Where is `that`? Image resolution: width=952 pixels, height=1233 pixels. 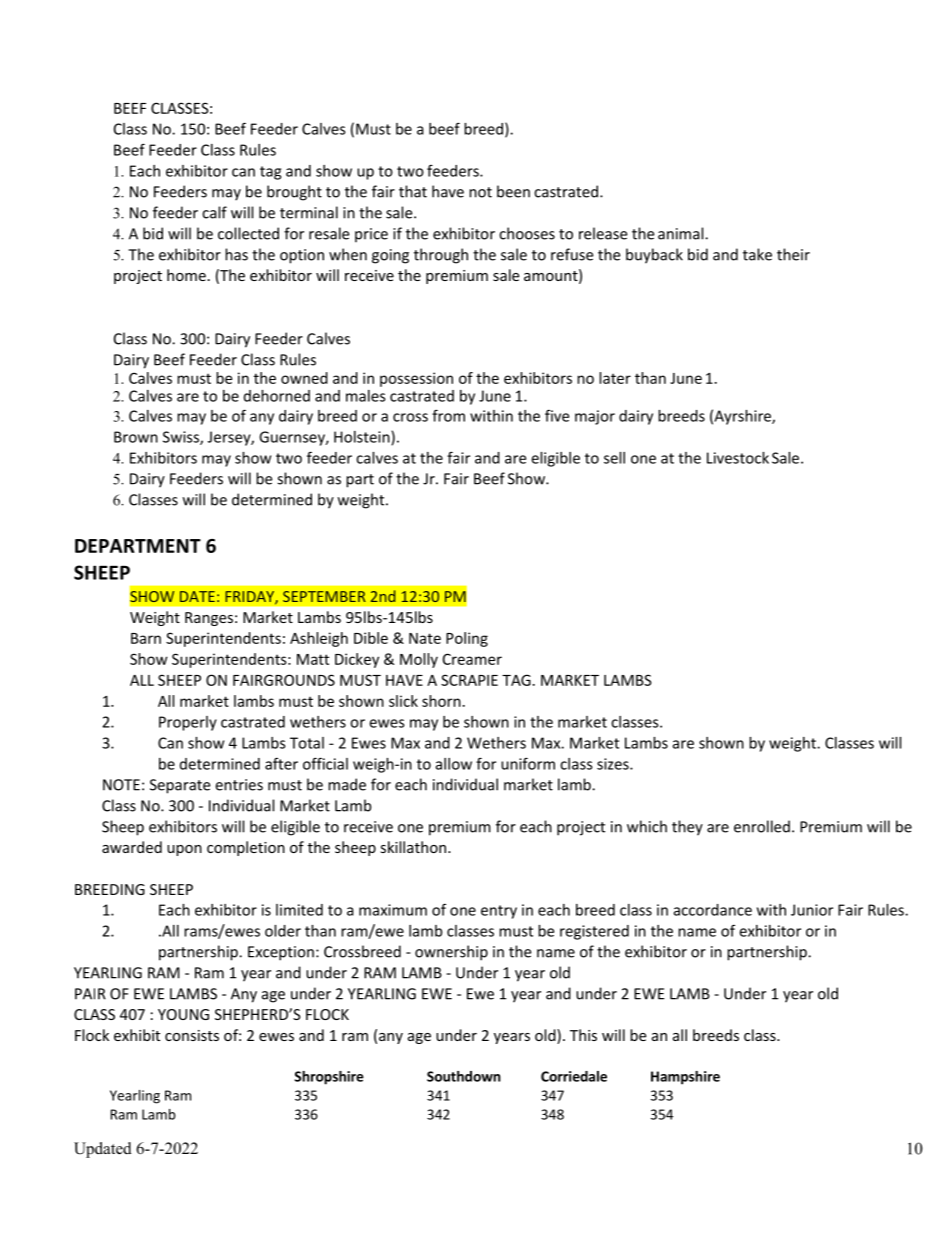 that is located at coordinates (413, 191).
